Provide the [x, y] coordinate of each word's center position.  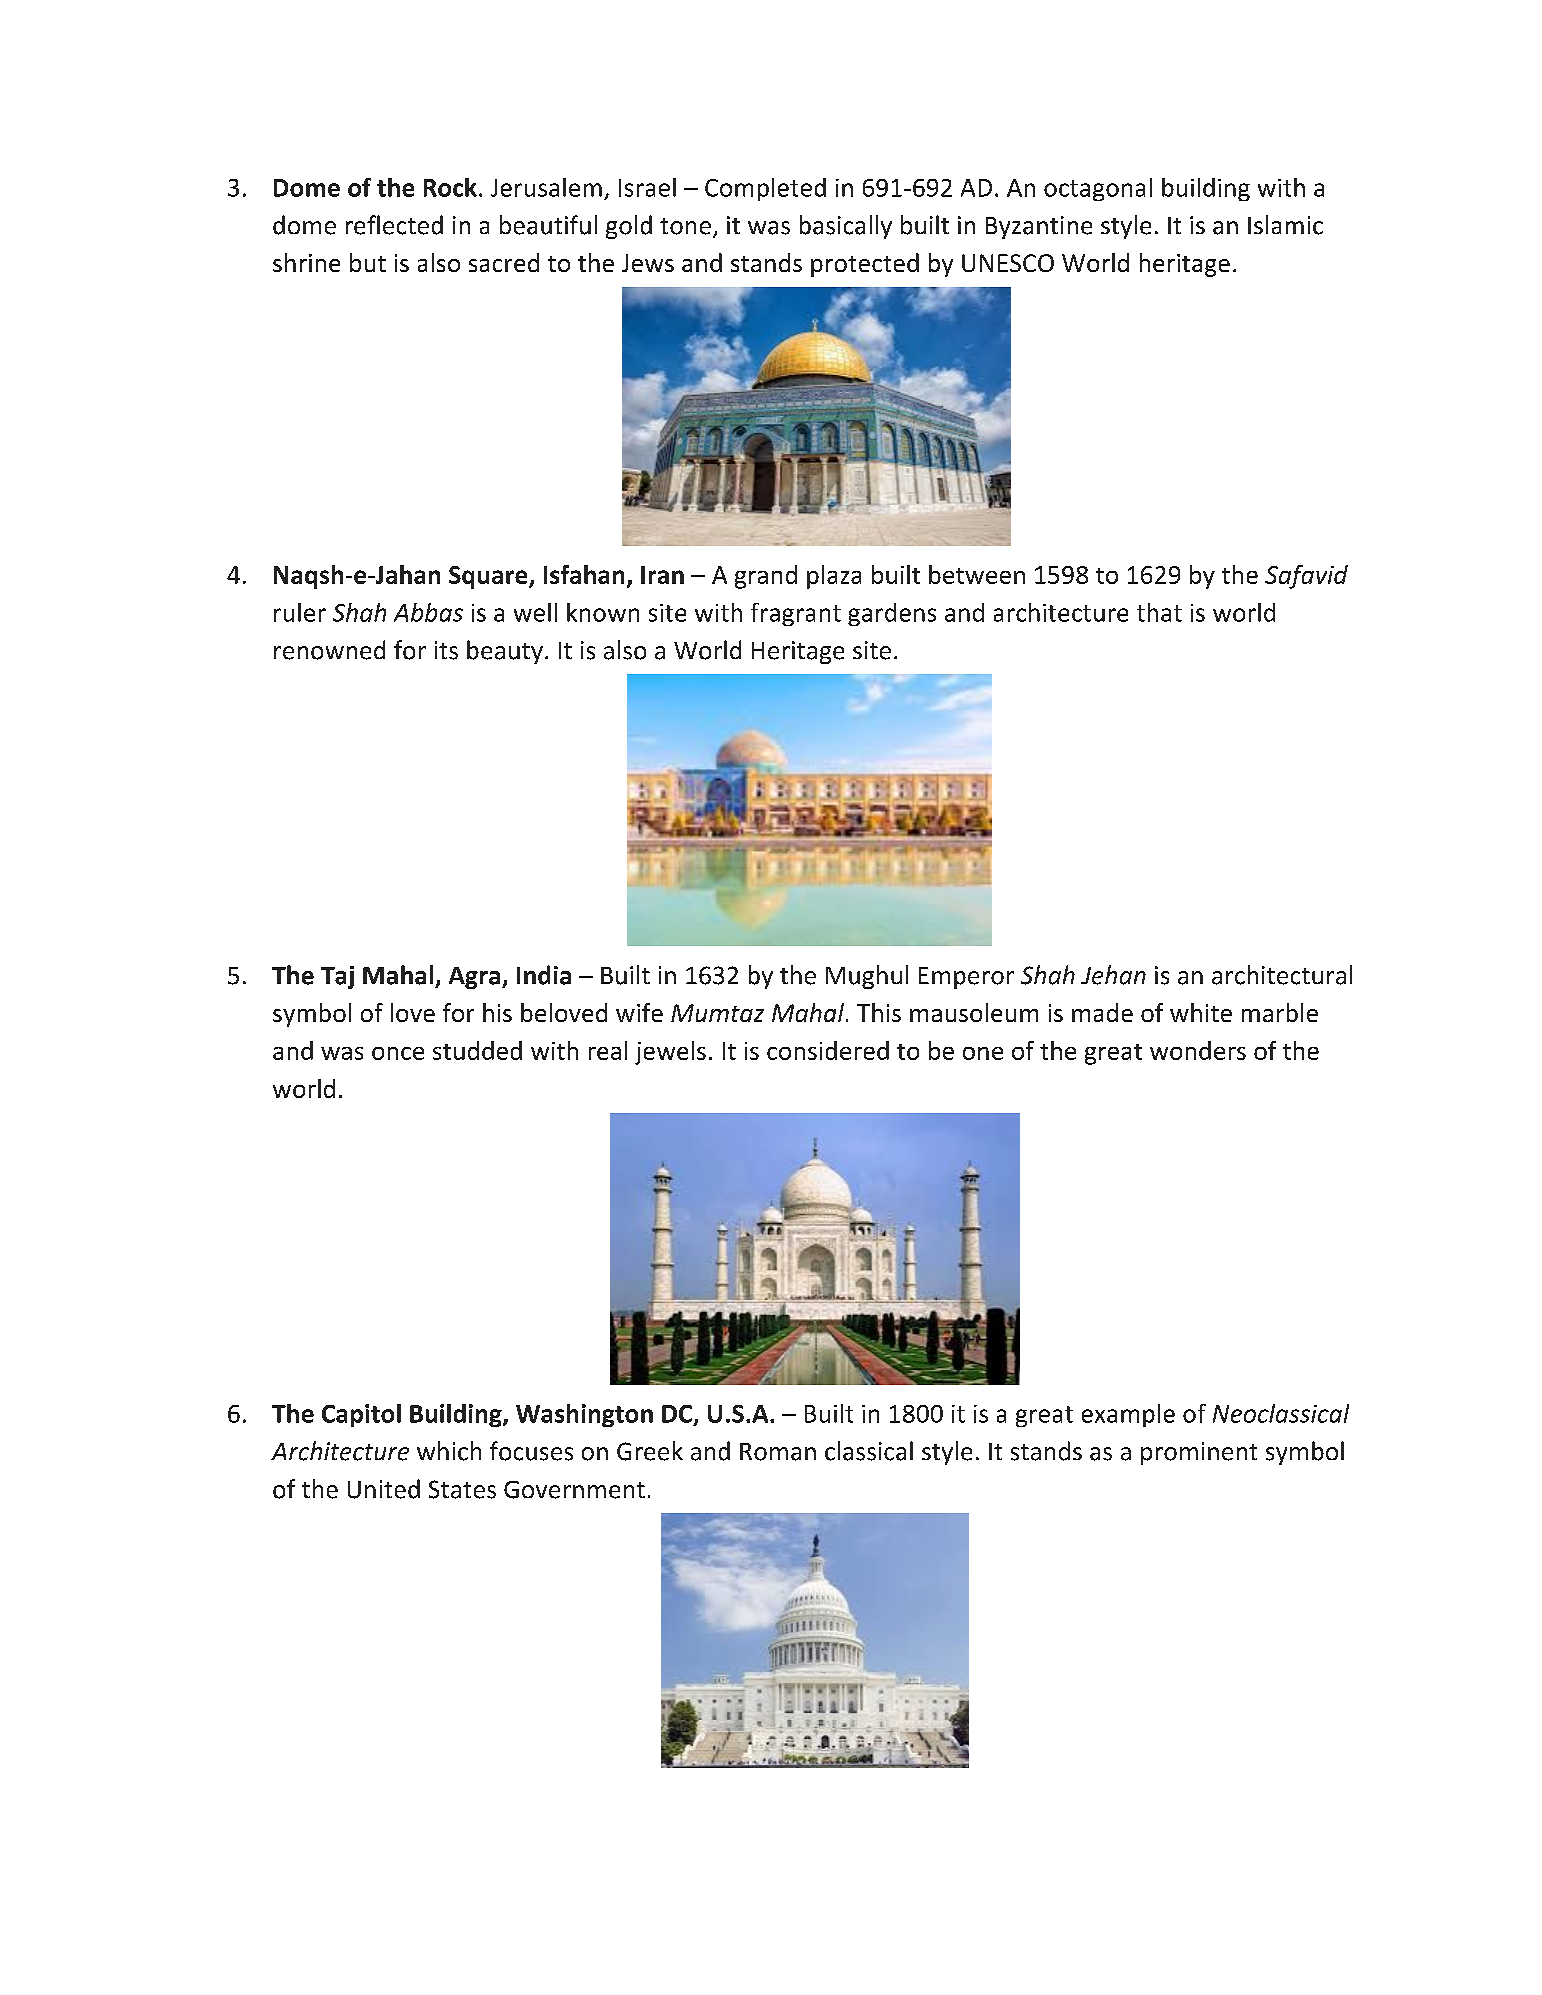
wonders [1198, 1050]
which [449, 1451]
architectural [1282, 975]
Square [489, 577]
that [1159, 612]
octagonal [1098, 189]
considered [828, 1050]
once [398, 1053]
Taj [337, 977]
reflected [394, 225]
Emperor [966, 978]
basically [846, 227]
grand [766, 577]
